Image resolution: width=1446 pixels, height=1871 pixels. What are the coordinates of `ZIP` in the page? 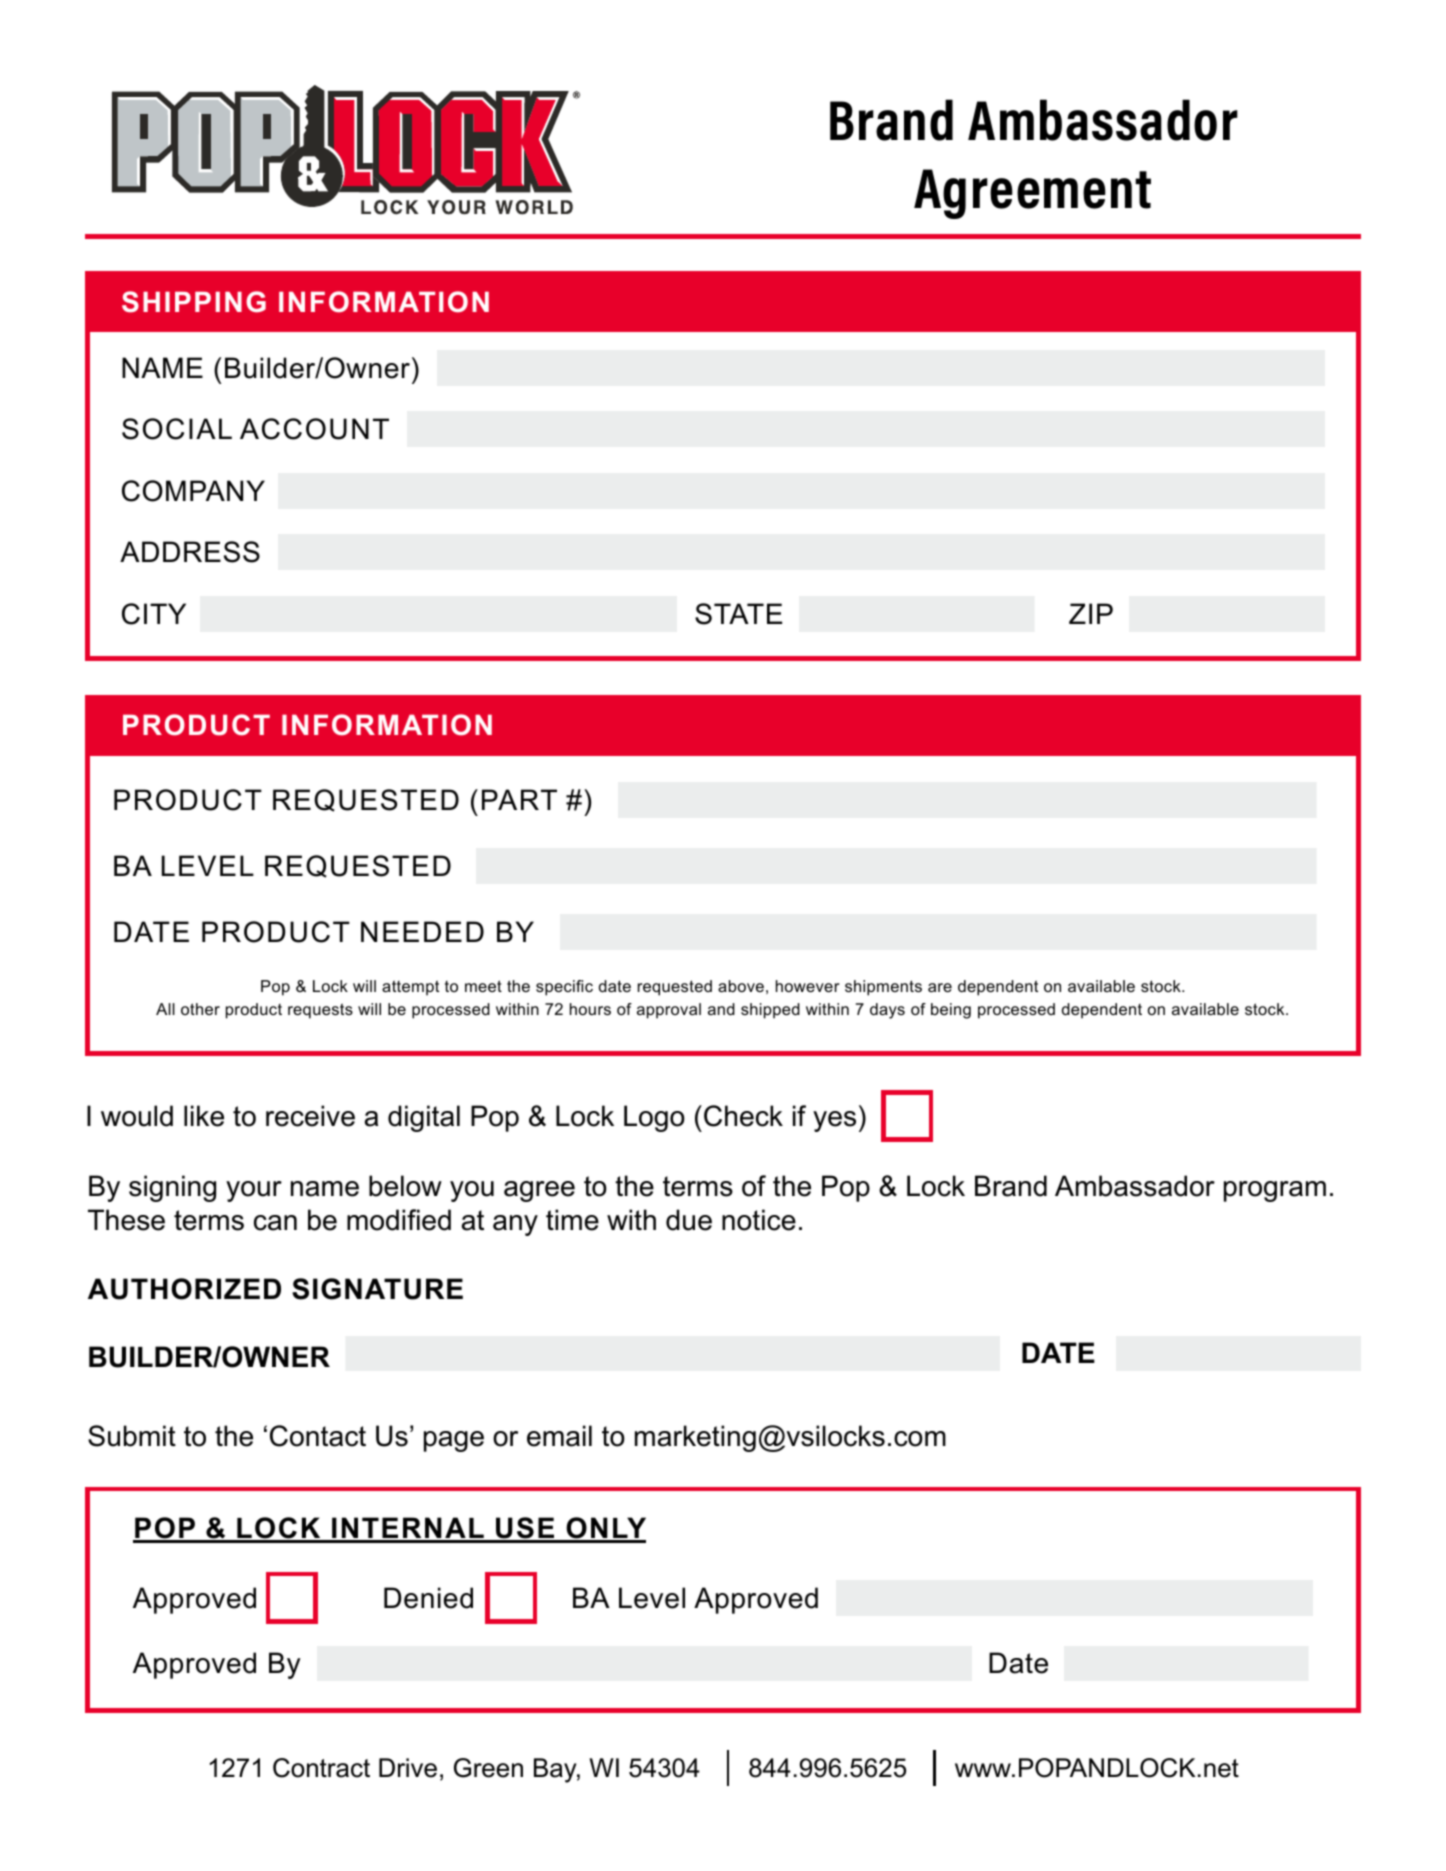 It's located at (1091, 613).
